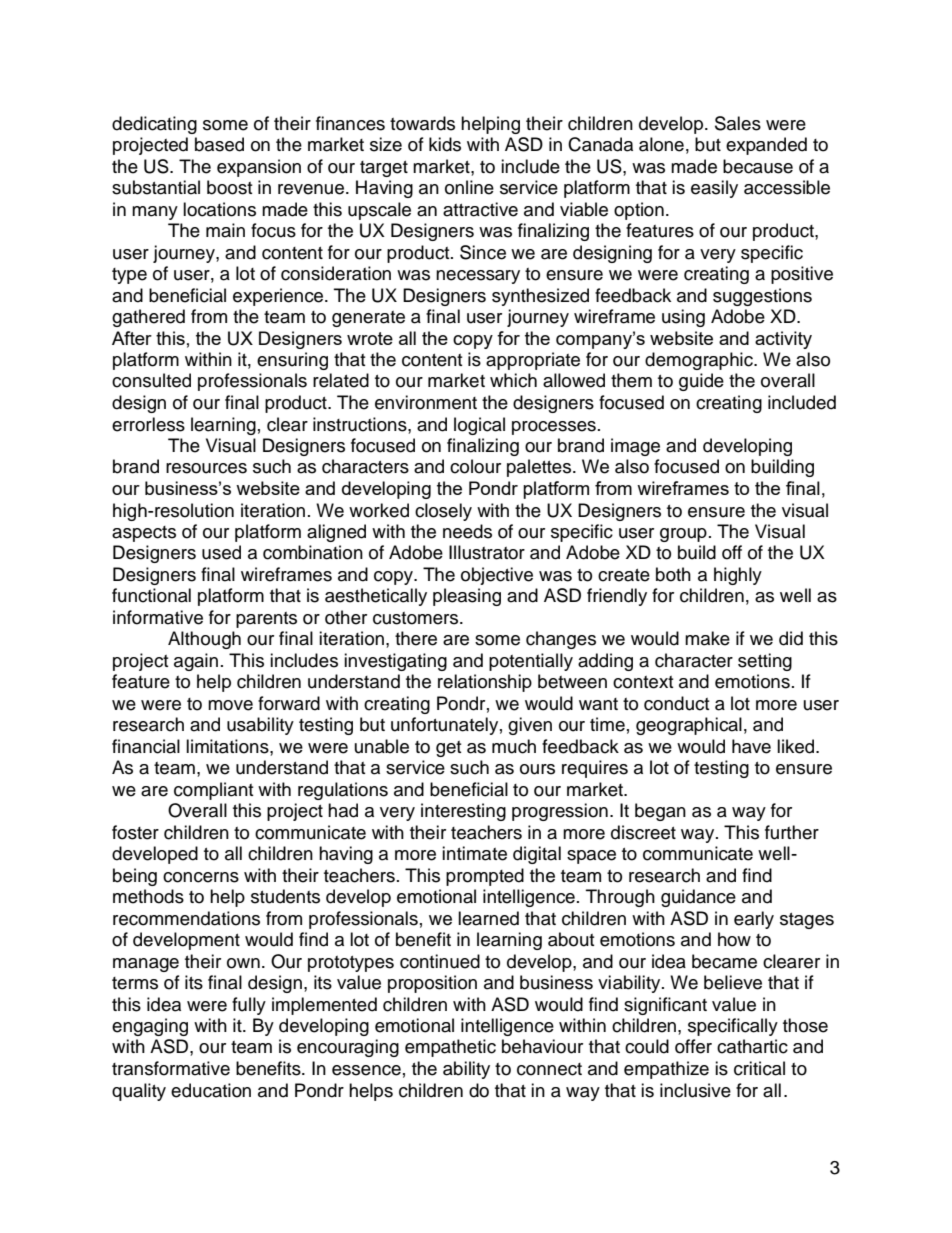 This screenshot has height=1233, width=952. What do you see at coordinates (211, 1090) in the screenshot?
I see `education` at bounding box center [211, 1090].
